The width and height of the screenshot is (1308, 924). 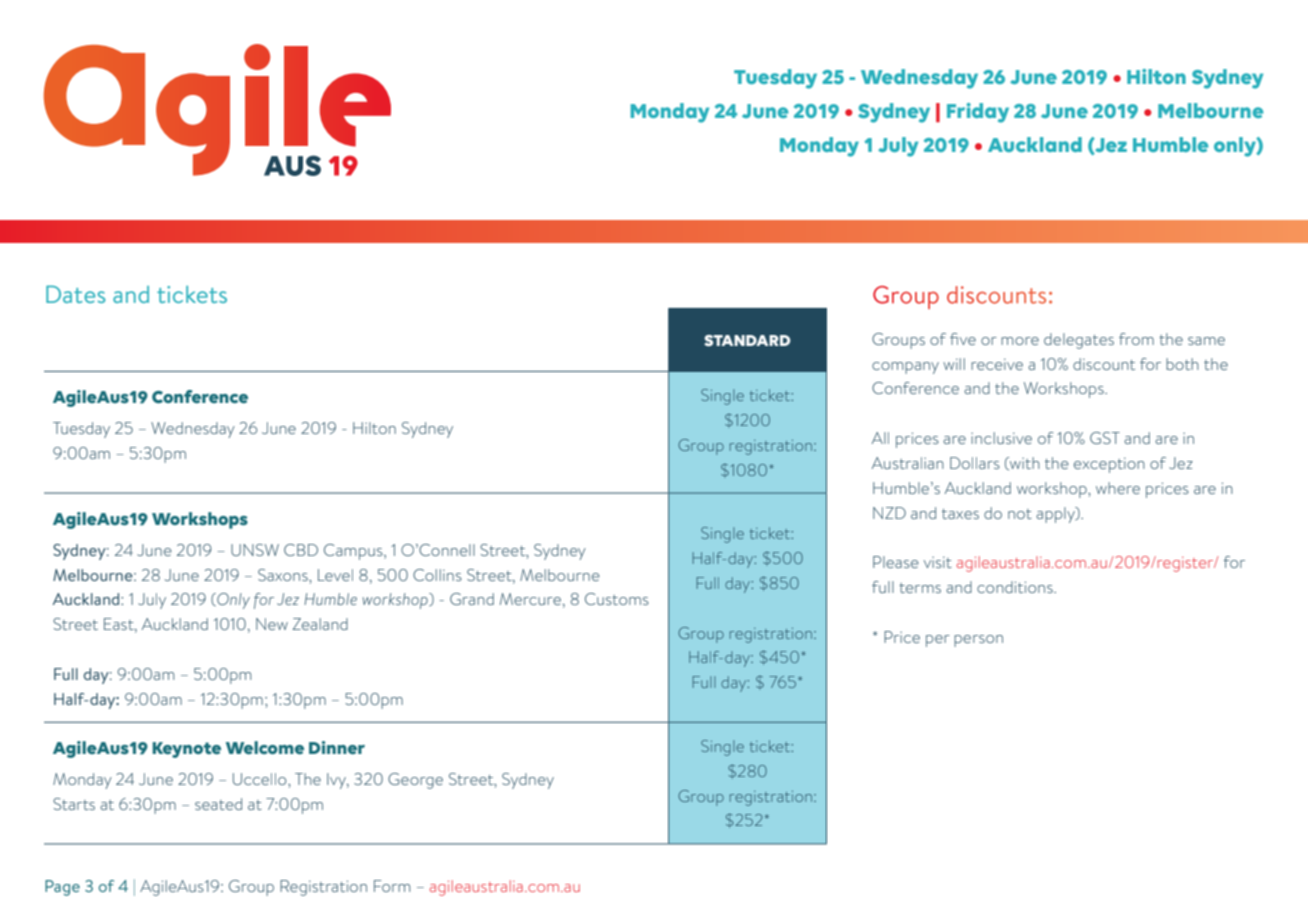 What do you see at coordinates (889, 513) in the screenshot?
I see `NZD` at bounding box center [889, 513].
